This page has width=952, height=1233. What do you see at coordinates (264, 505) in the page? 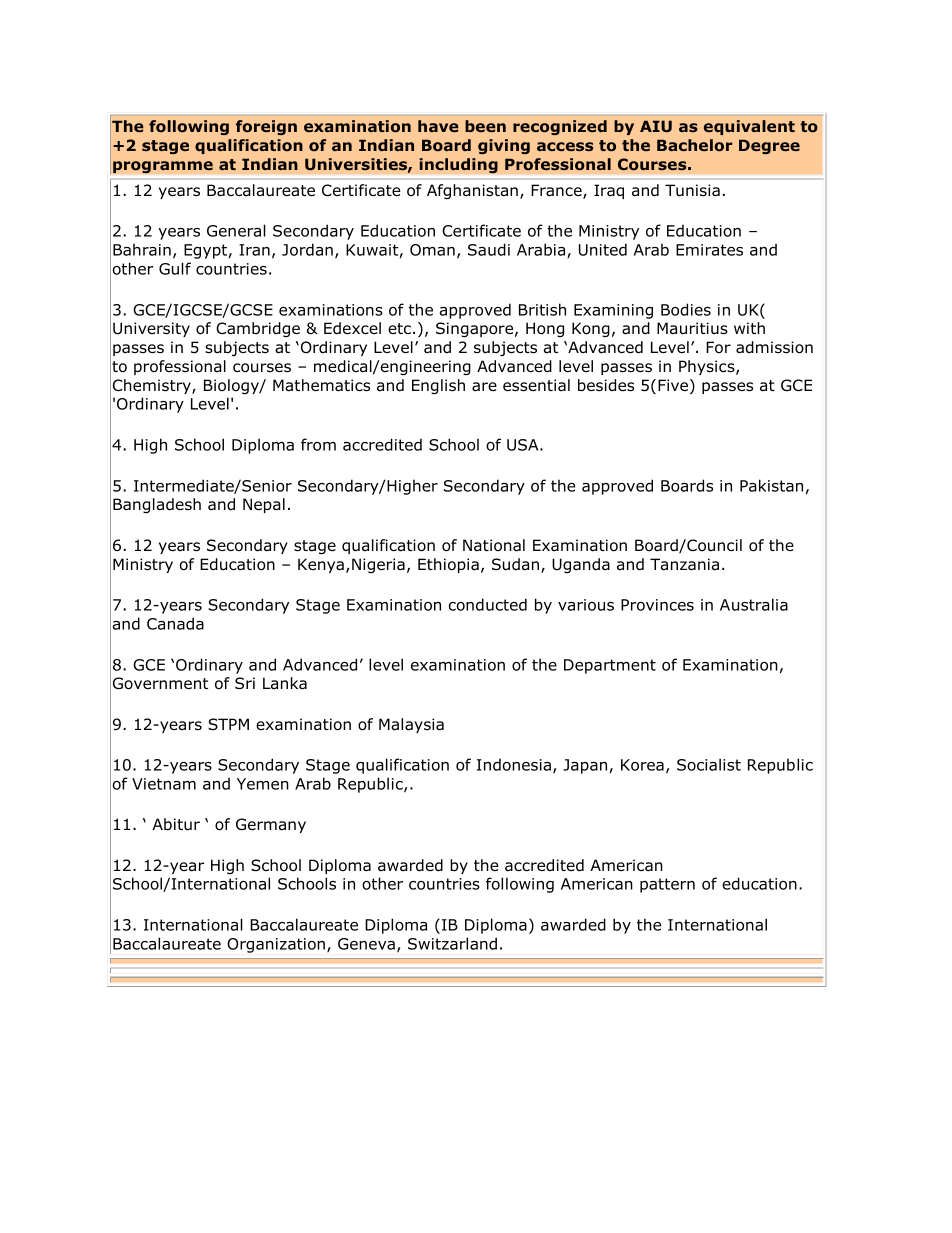
I see `Nepal` at bounding box center [264, 505].
